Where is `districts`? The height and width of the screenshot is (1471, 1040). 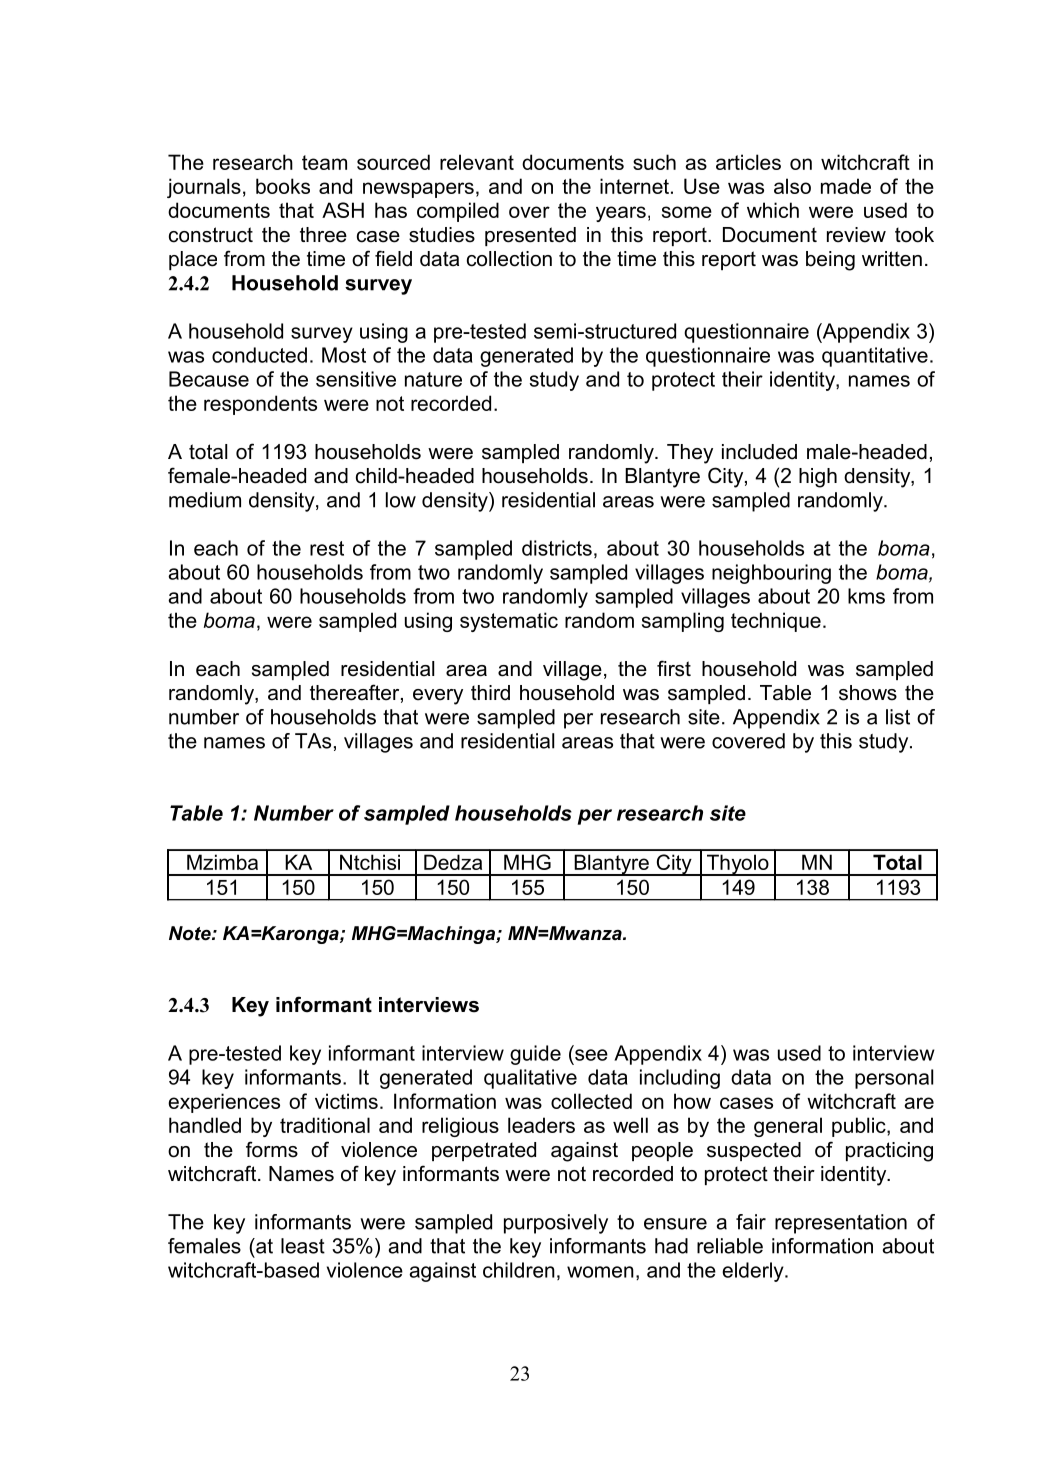
districts is located at coordinates (557, 548).
